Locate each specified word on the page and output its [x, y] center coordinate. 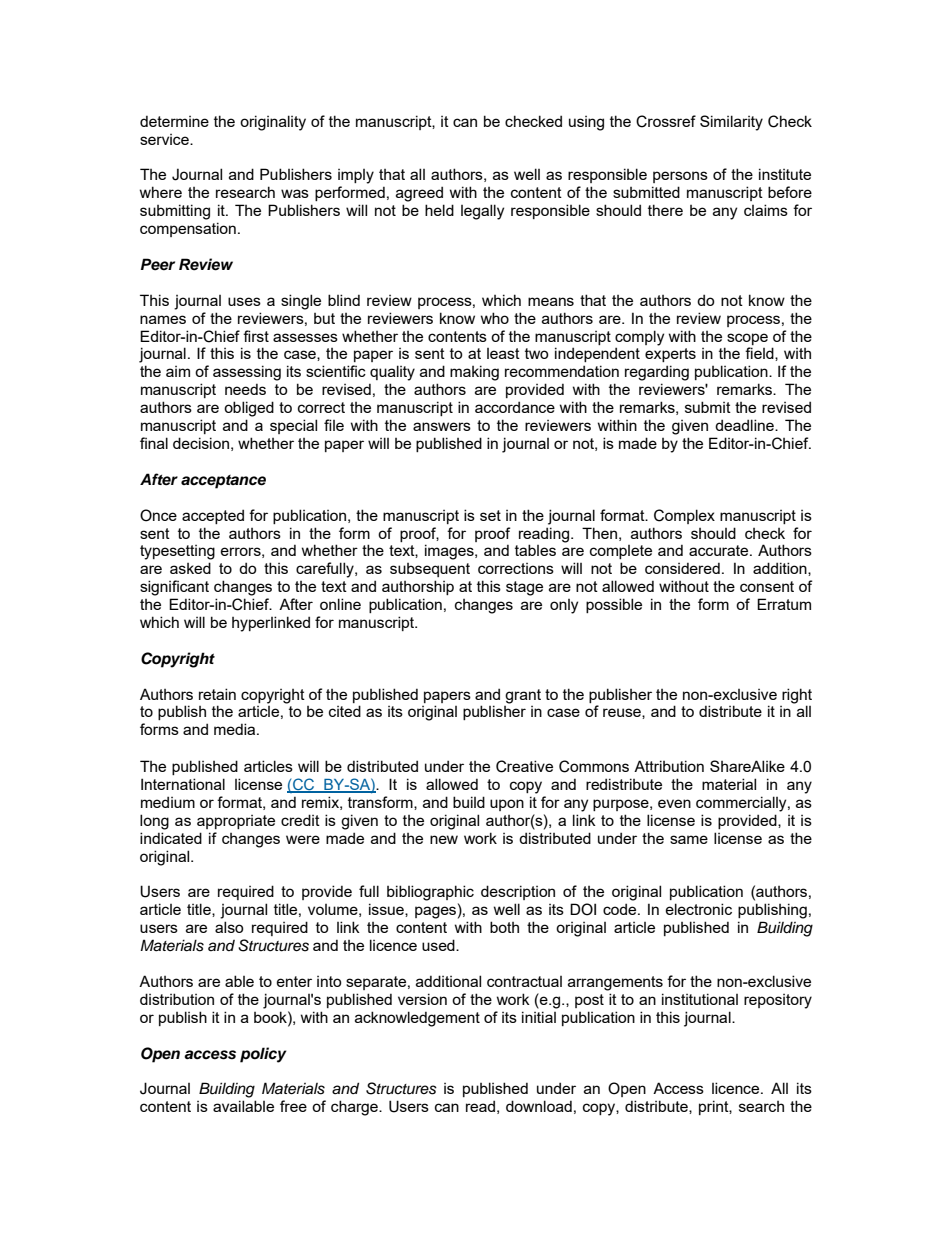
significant [174, 588]
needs [245, 389]
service [165, 139]
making [474, 373]
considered [682, 568]
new [444, 839]
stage [524, 588]
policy [263, 1055]
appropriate [236, 822]
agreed [419, 194]
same [689, 839]
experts [670, 355]
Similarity [731, 123]
